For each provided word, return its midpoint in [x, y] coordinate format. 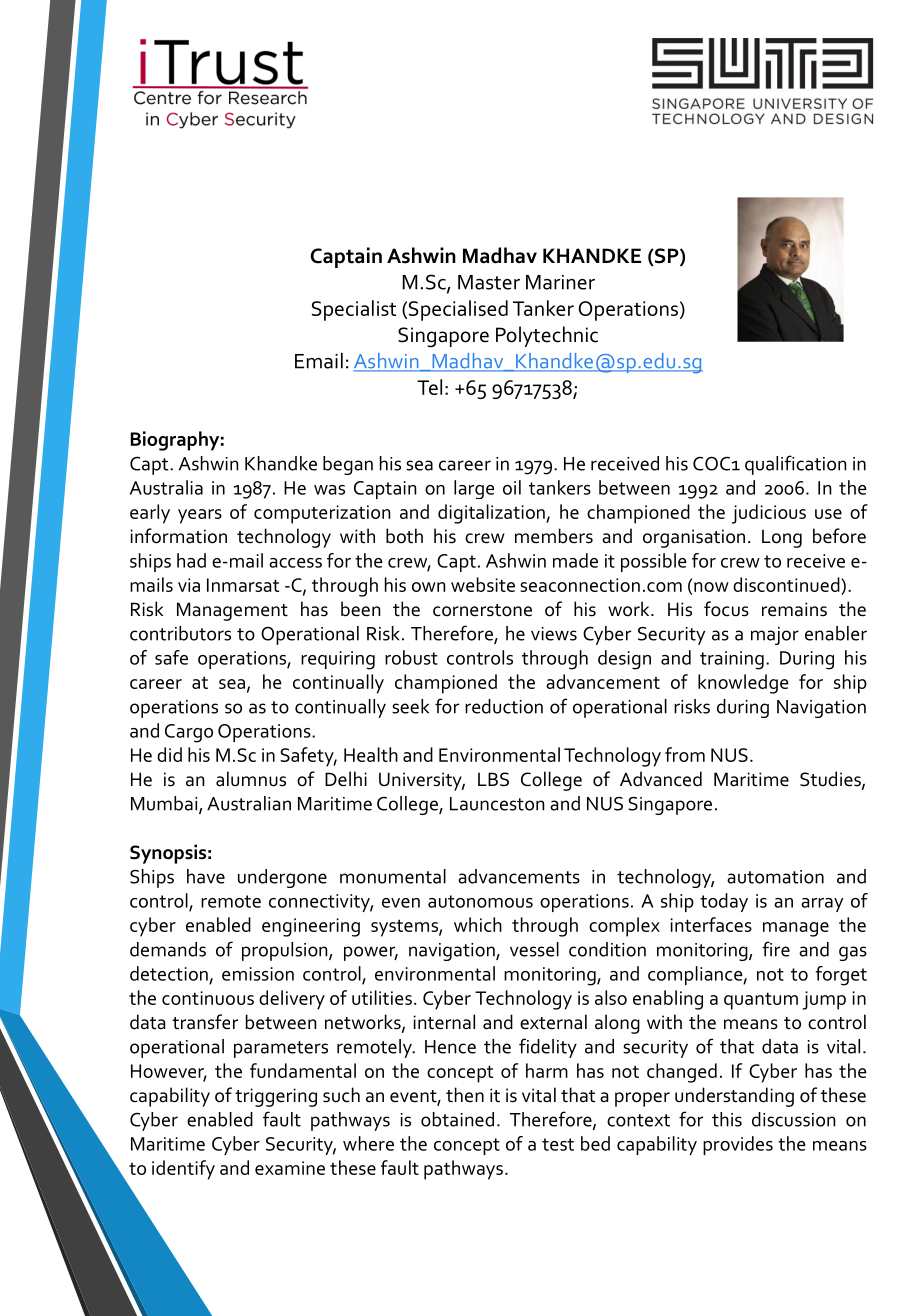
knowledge [743, 684]
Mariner [560, 282]
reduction [504, 706]
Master [489, 282]
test [558, 1144]
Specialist [354, 310]
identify [183, 1170]
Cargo [189, 733]
